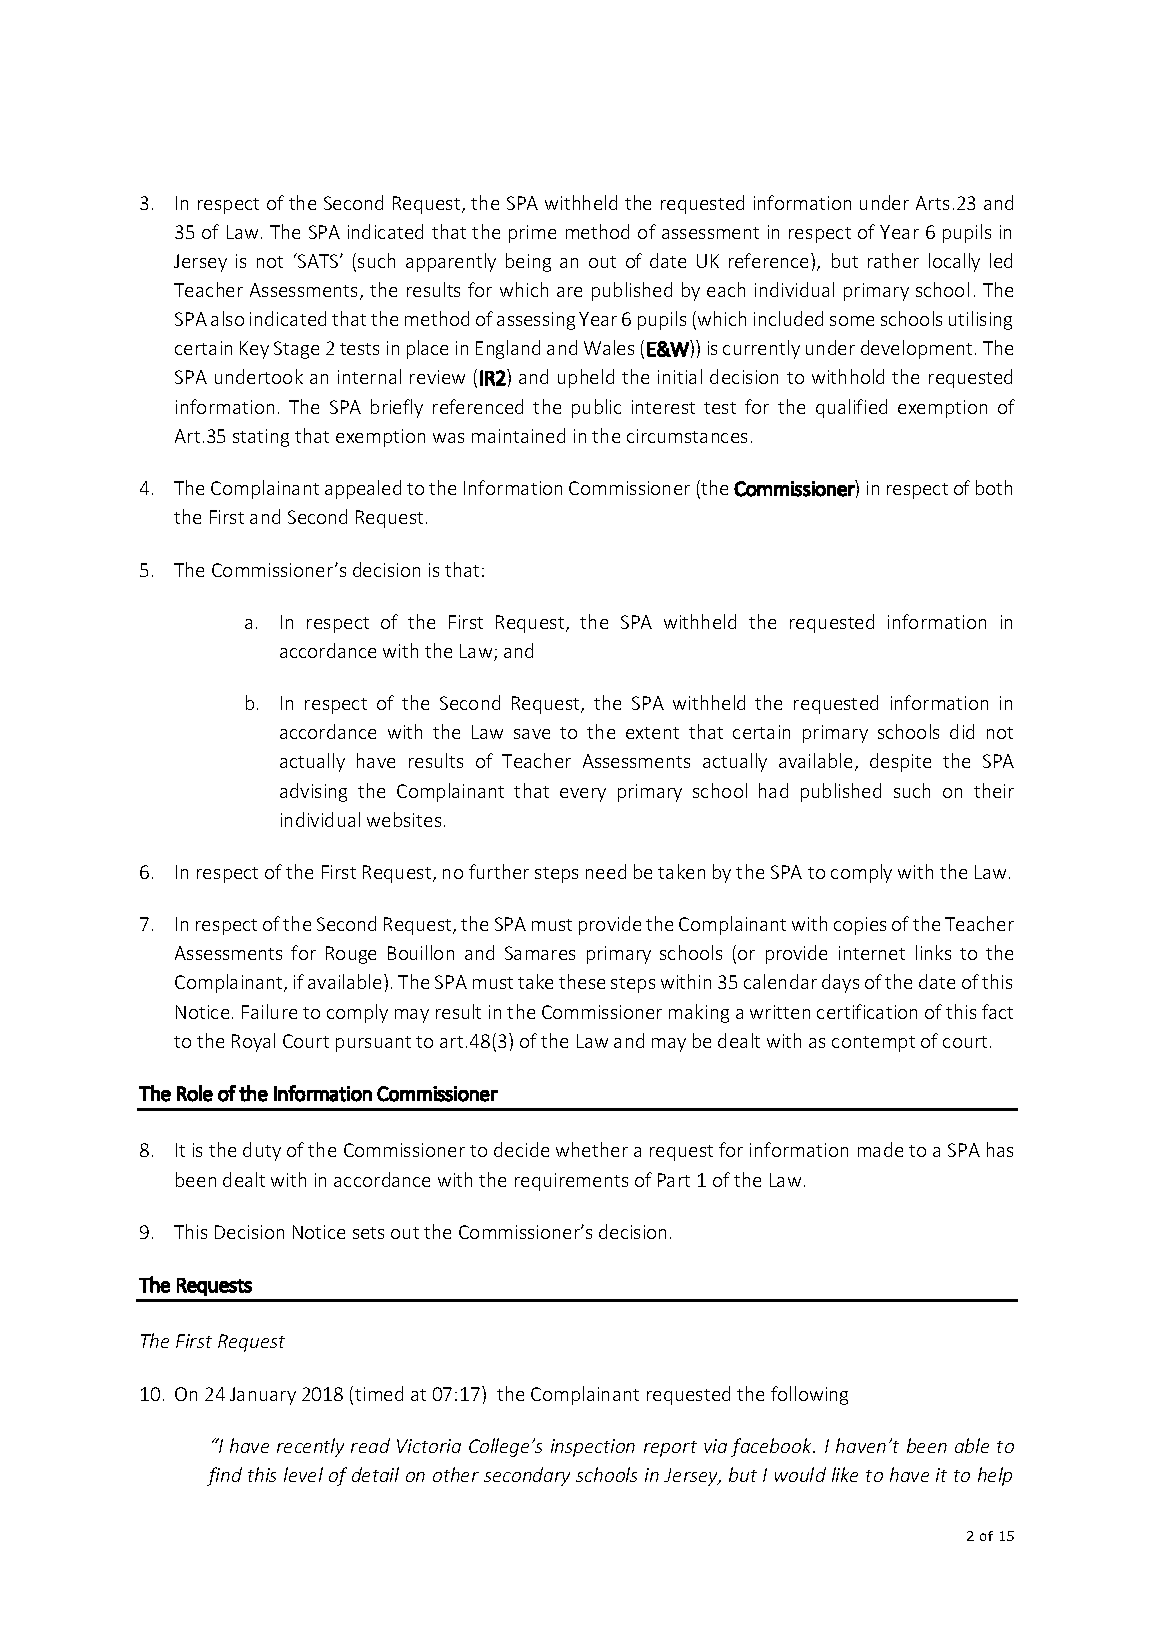 Image resolution: width=1154 pixels, height=1632 pixels. What do you see at coordinates (893, 260) in the screenshot?
I see `rather` at bounding box center [893, 260].
